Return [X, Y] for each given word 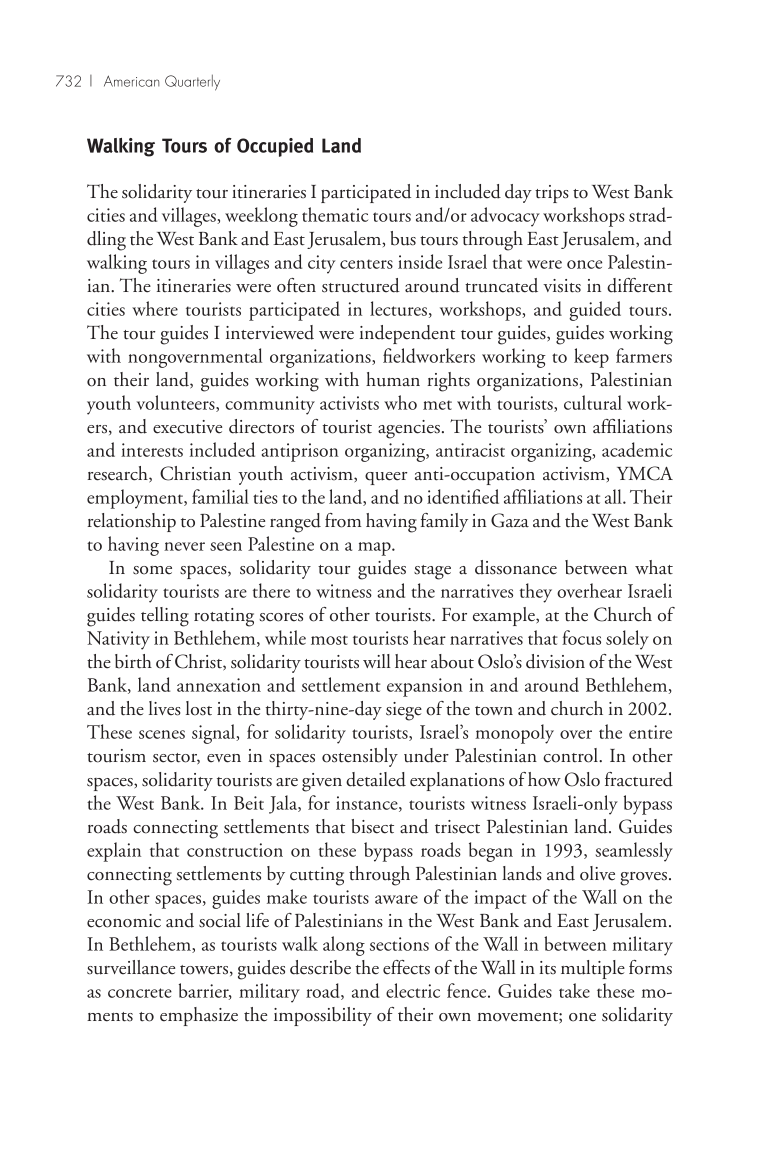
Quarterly [192, 82]
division [555, 661]
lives [165, 708]
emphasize [199, 1016]
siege [404, 711]
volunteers [177, 403]
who [400, 402]
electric [413, 990]
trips [552, 194]
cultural [593, 402]
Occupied [275, 147]
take [574, 990]
